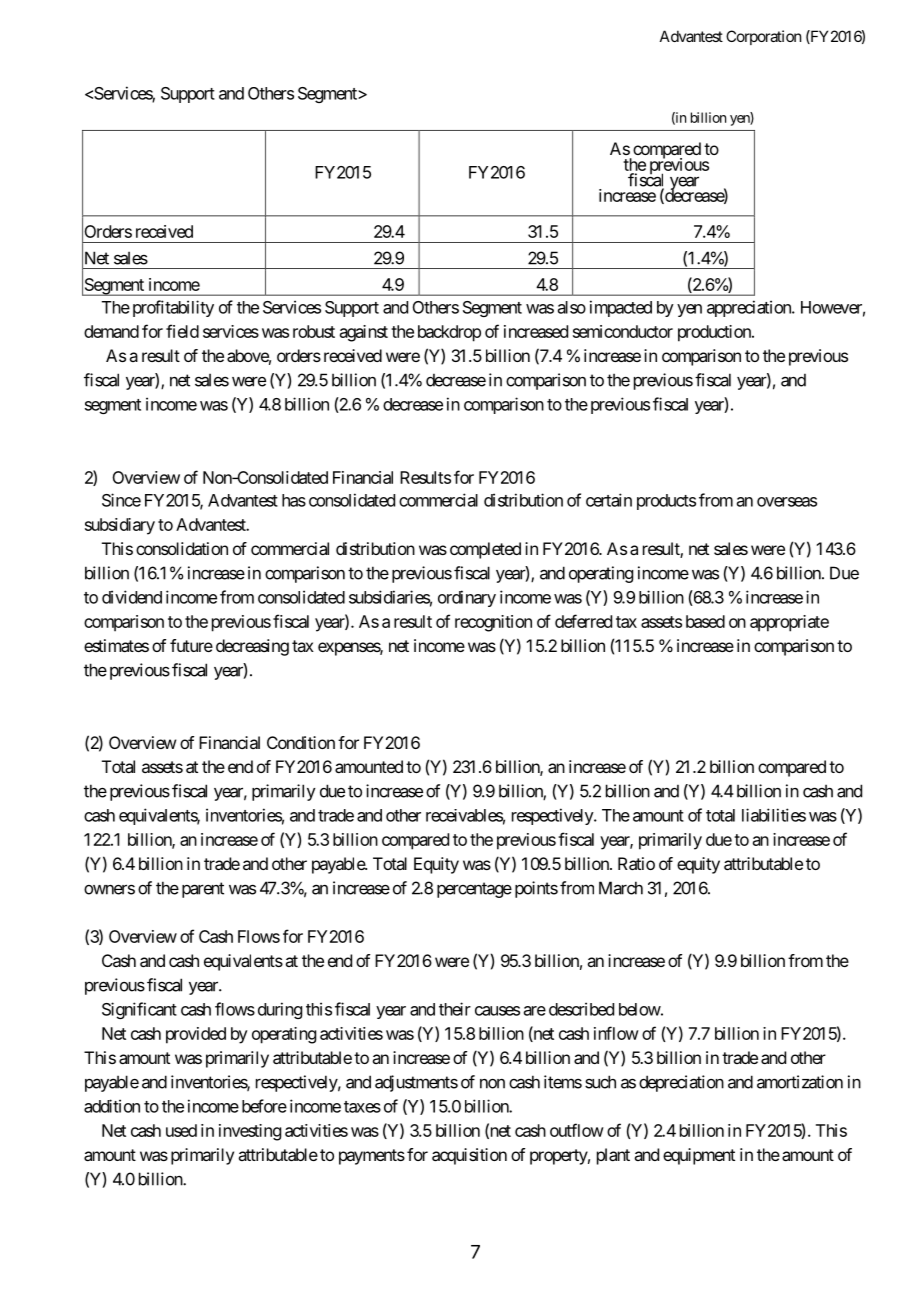 Image resolution: width=924 pixels, height=1308 pixels. I want to click on based, so click(705, 621).
